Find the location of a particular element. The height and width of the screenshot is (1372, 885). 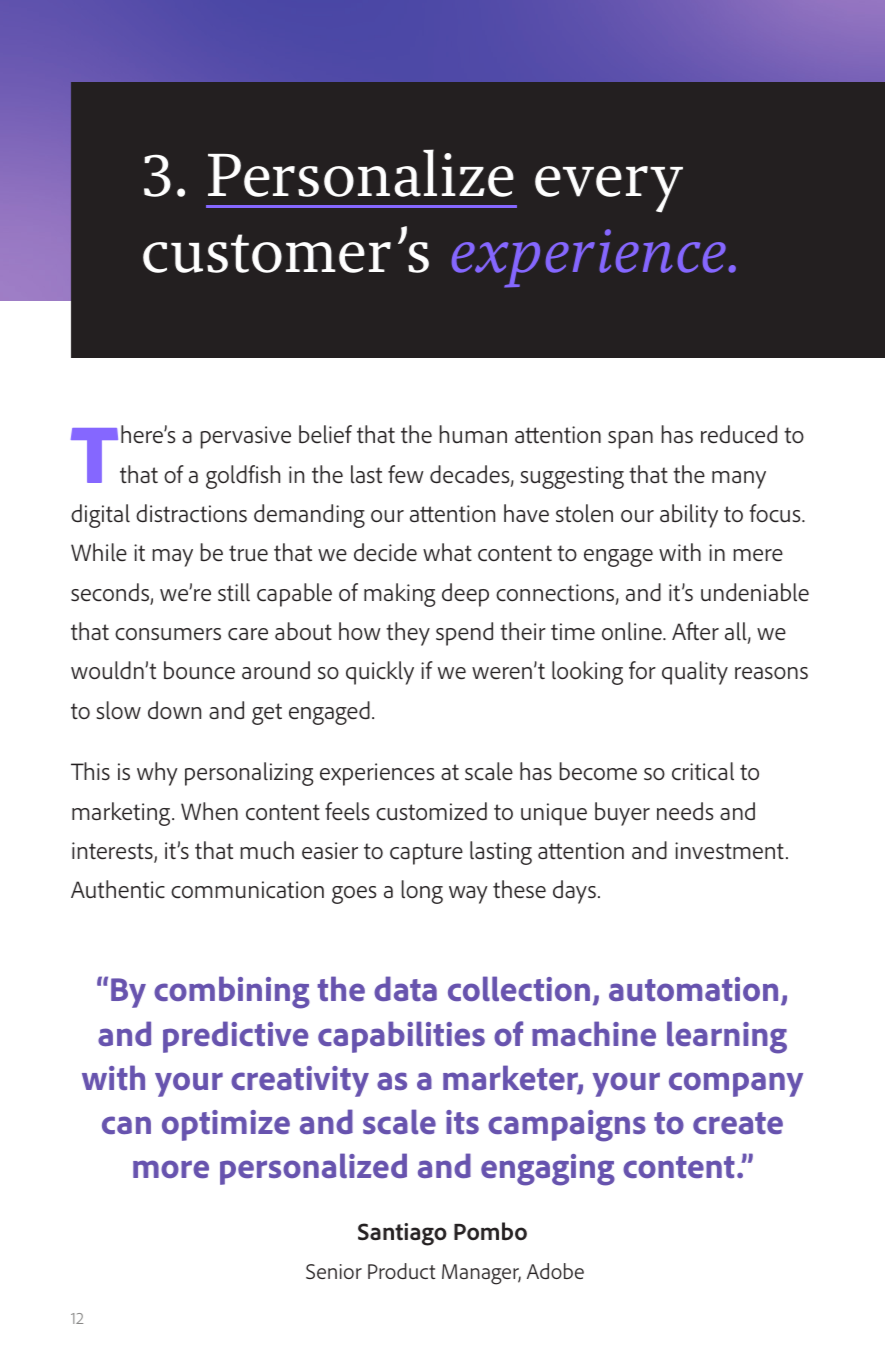

combining is located at coordinates (232, 992).
